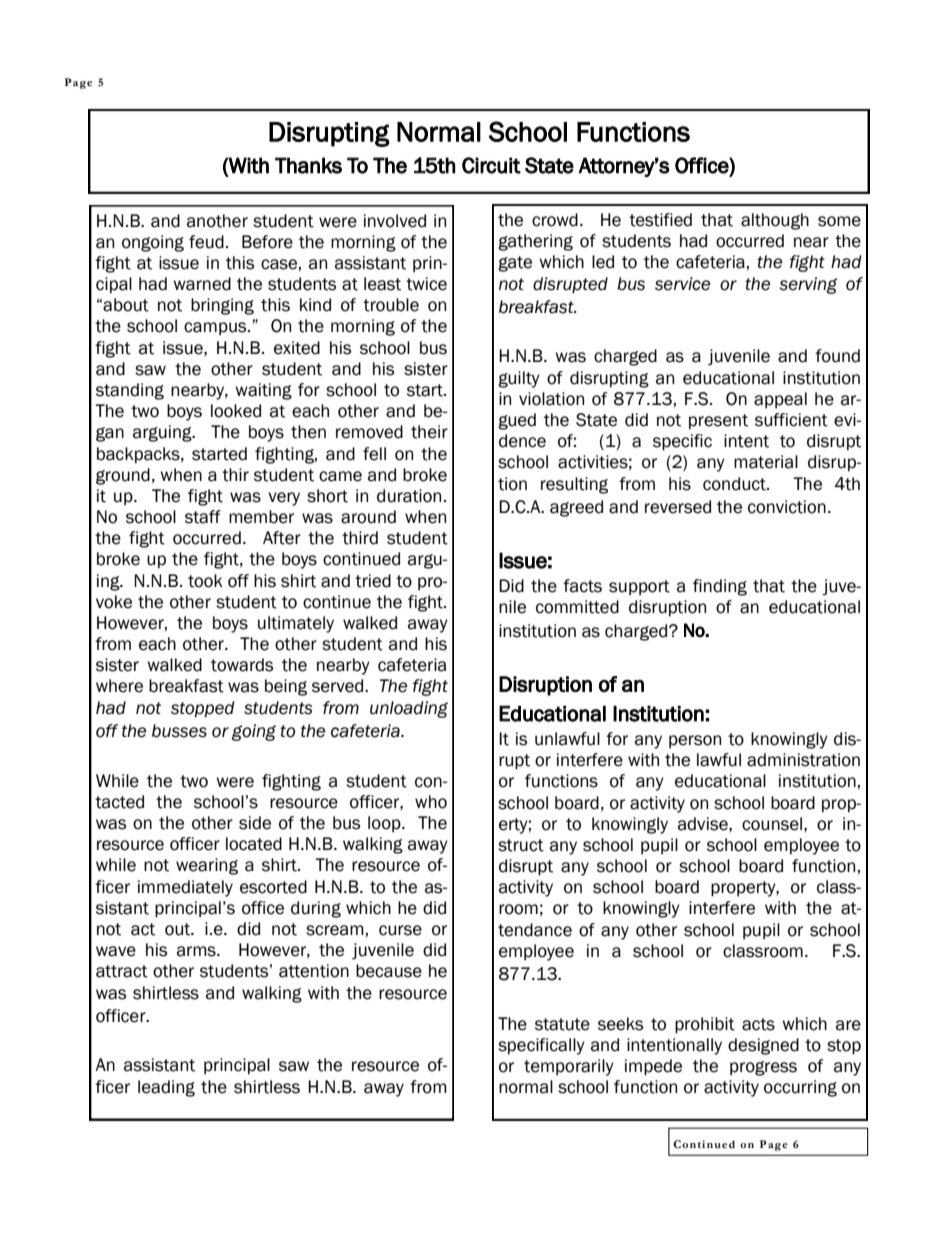  What do you see at coordinates (519, 379) in the image?
I see `guilty` at bounding box center [519, 379].
